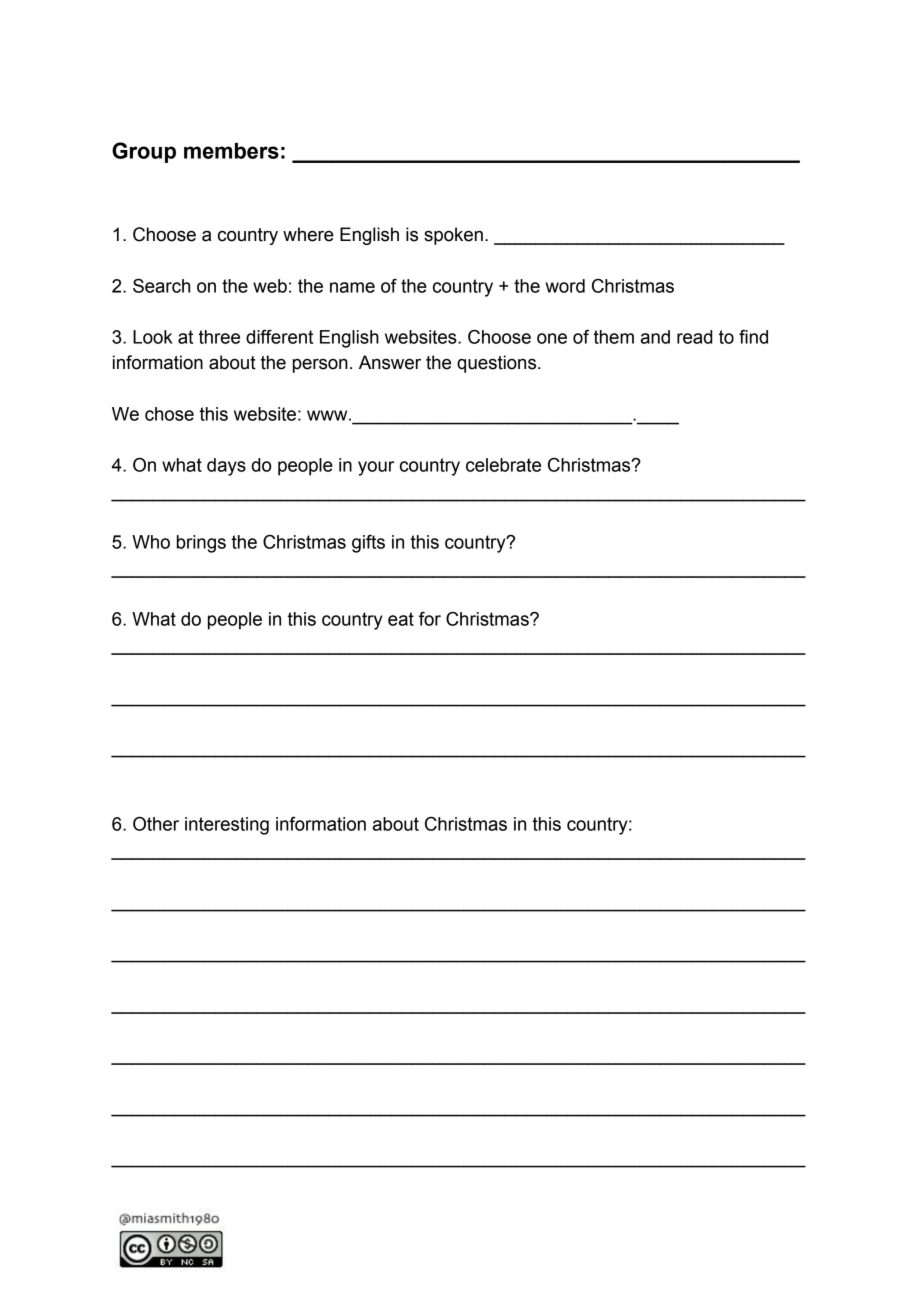 Image resolution: width=924 pixels, height=1308 pixels. I want to click on Who, so click(151, 542).
